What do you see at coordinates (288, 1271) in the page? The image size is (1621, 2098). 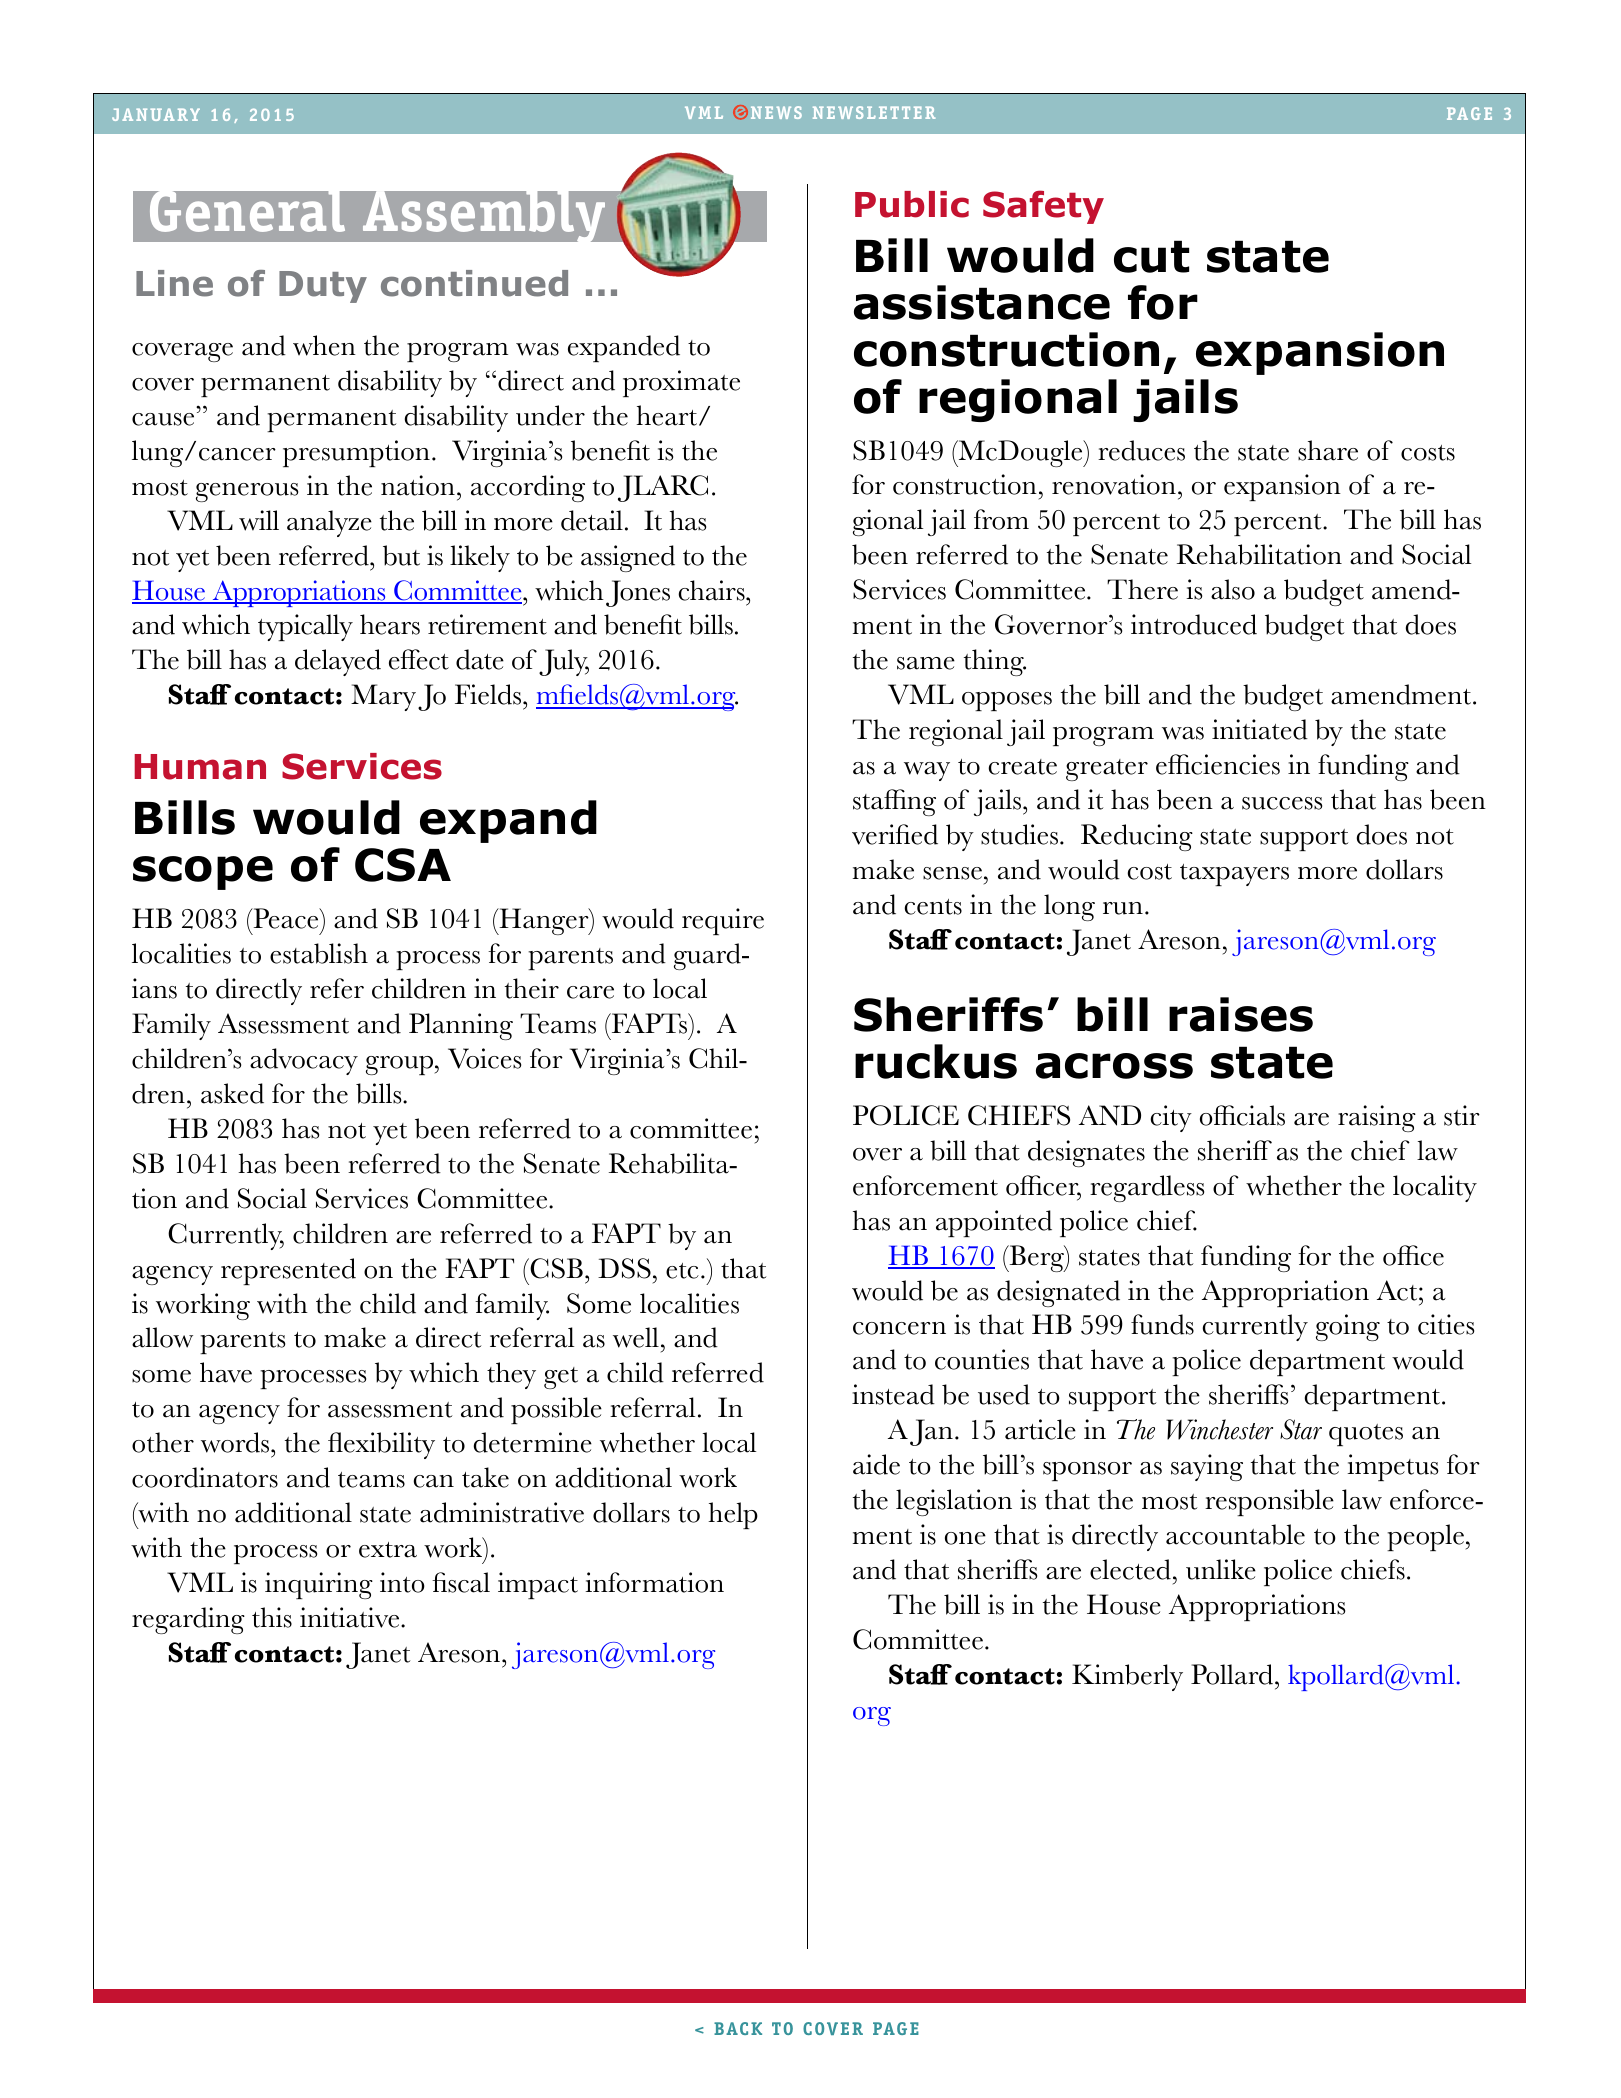 I see `represented` at bounding box center [288, 1271].
